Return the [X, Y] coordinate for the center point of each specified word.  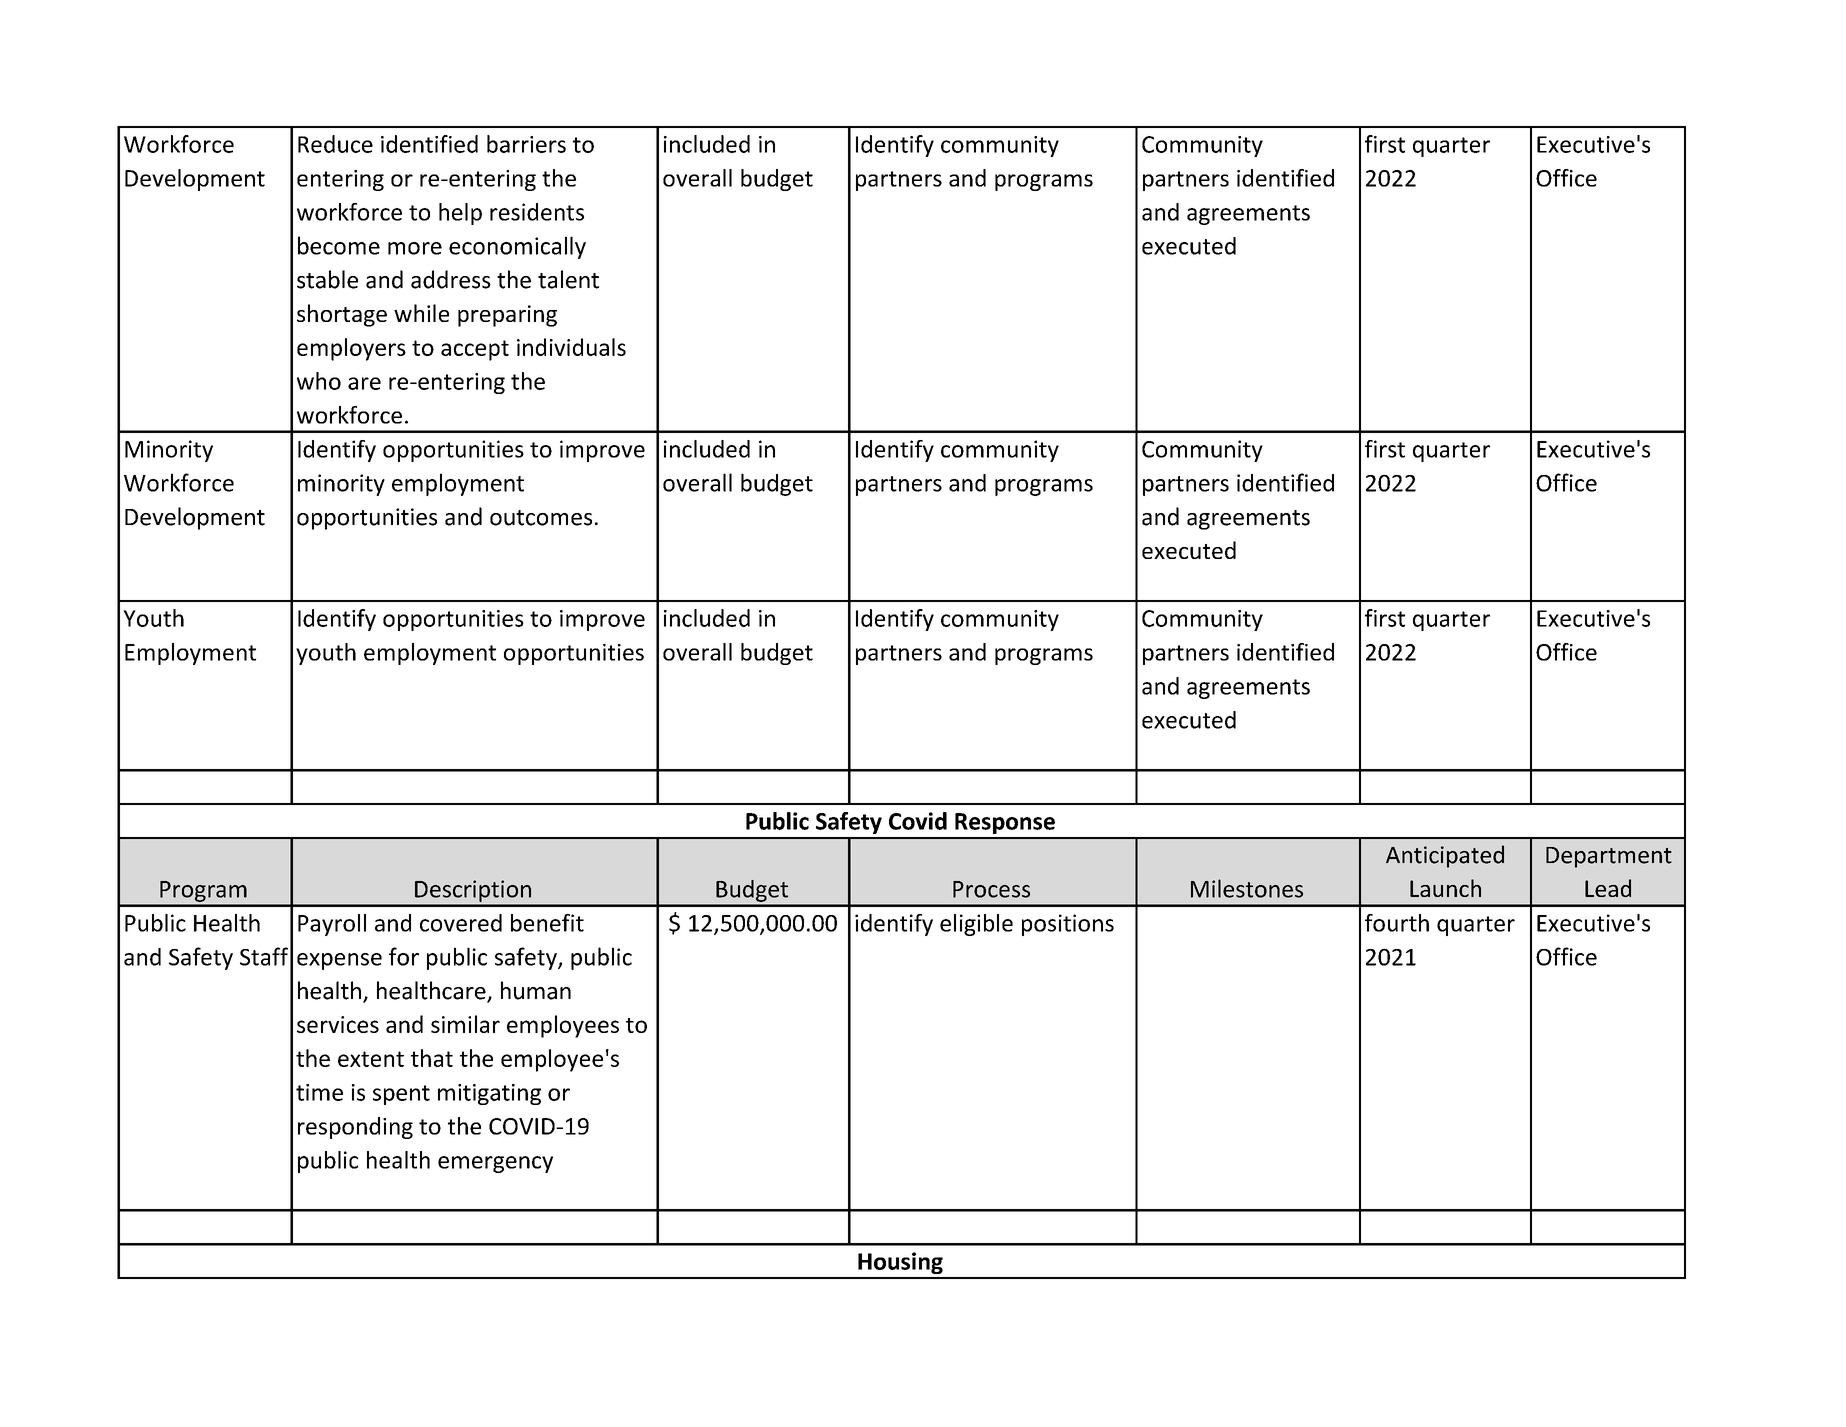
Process [991, 889]
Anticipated [1445, 856]
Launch [1445, 888]
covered [461, 923]
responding [355, 1128]
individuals [571, 347]
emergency [495, 1164]
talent [568, 279]
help [460, 214]
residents [537, 212]
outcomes [541, 518]
